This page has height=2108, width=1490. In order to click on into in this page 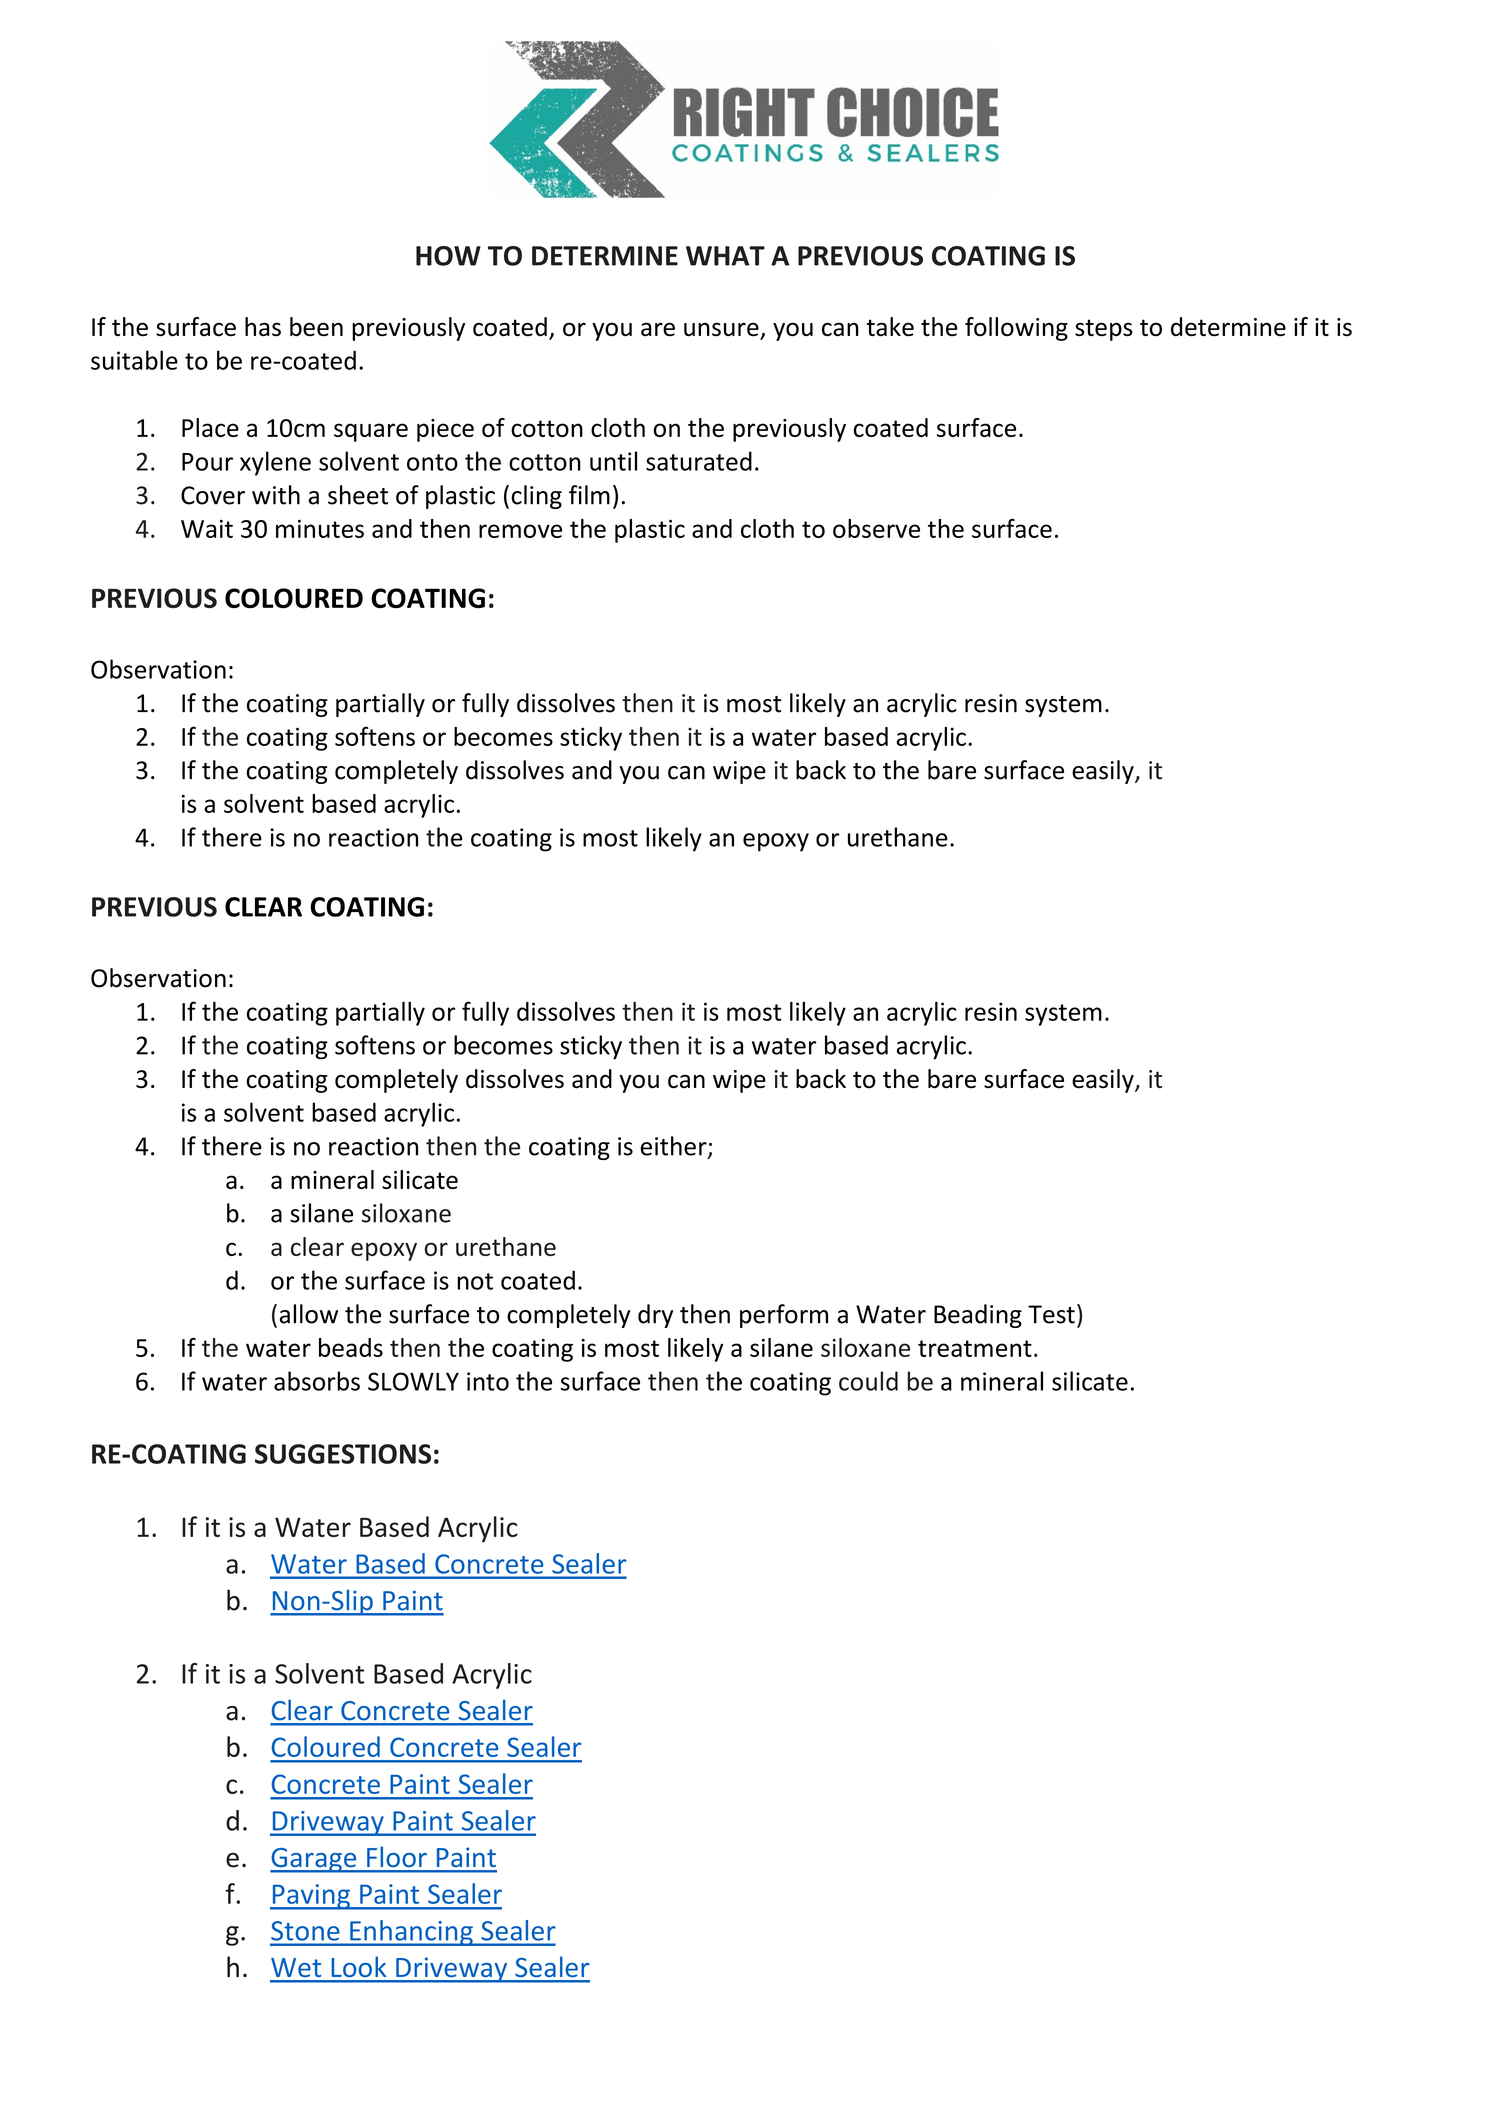, I will do `click(488, 1381)`.
